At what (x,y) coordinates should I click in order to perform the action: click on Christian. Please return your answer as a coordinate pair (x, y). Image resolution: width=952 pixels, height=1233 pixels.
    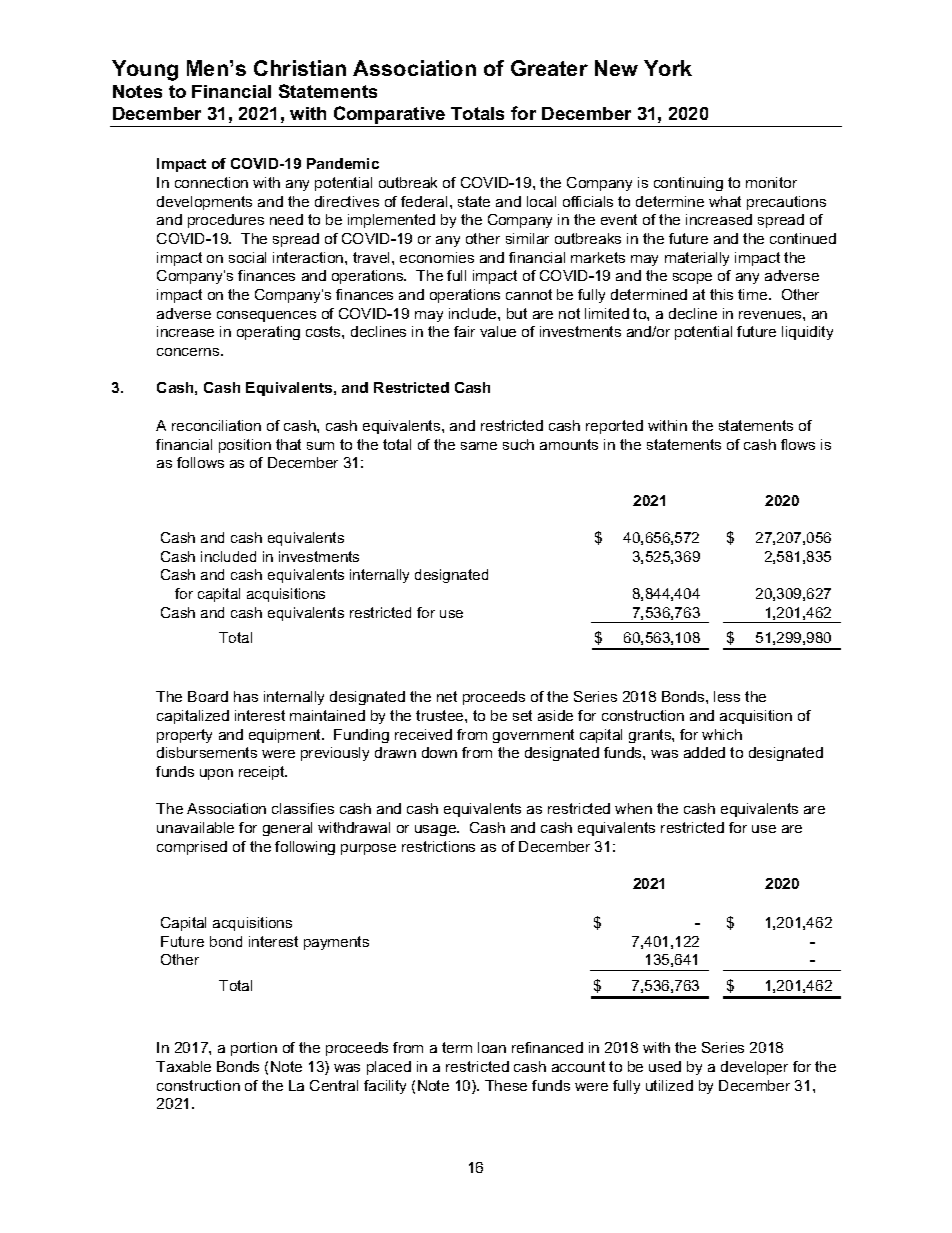
    Looking at the image, I should click on (300, 68).
